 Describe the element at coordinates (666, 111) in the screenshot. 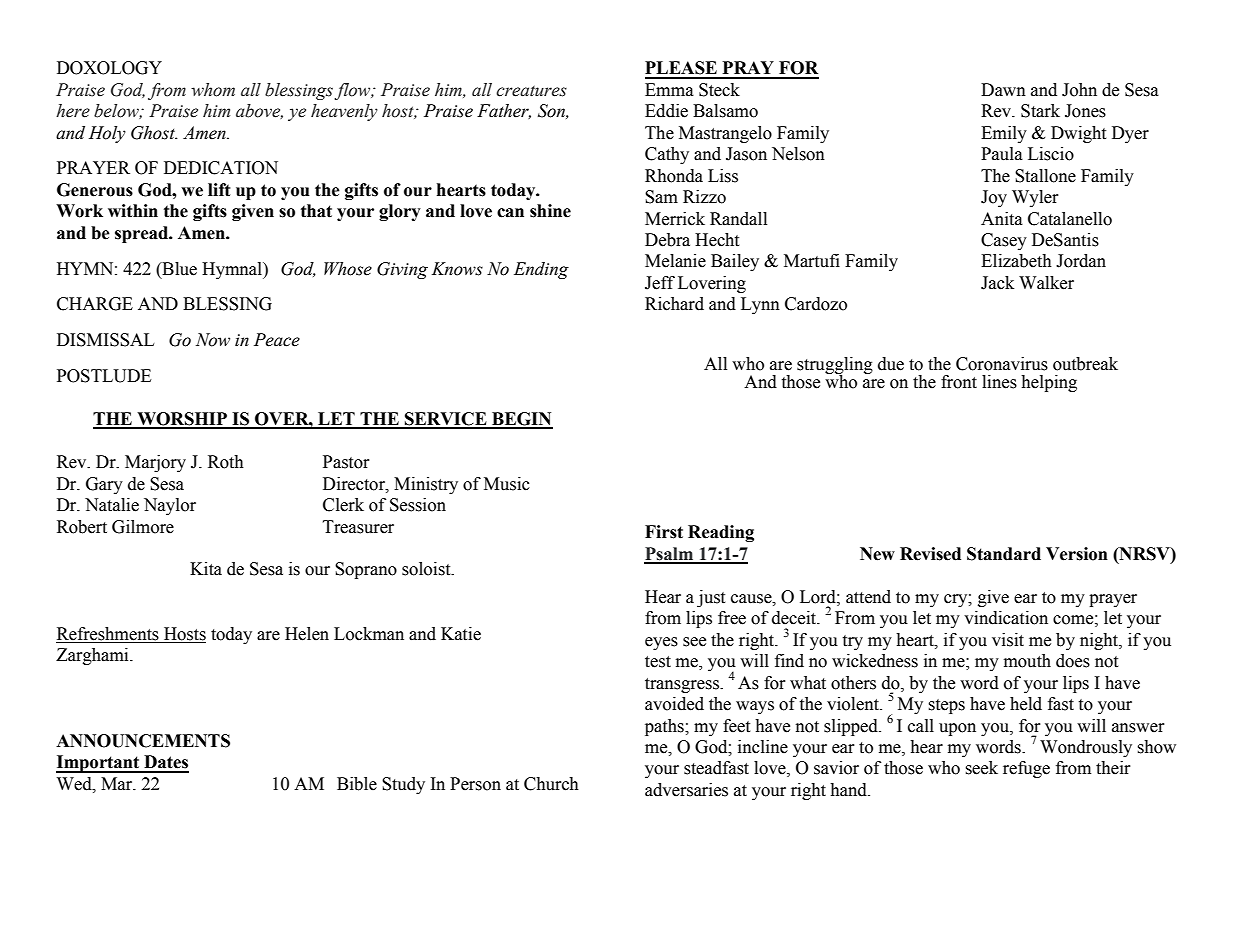

I see `Eddie` at that location.
